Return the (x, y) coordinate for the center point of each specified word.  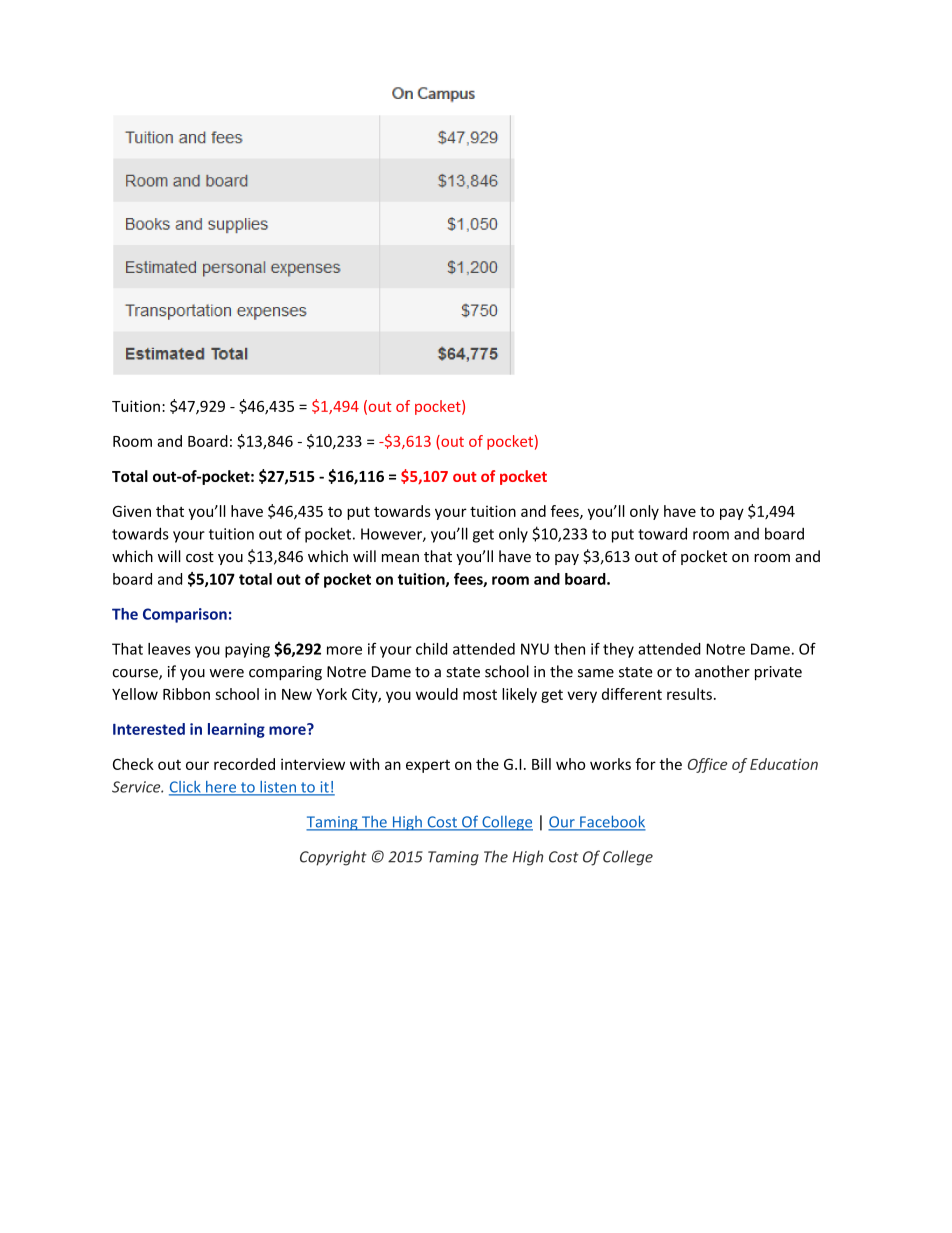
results (689, 694)
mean (400, 558)
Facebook (612, 822)
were (227, 673)
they (618, 650)
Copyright (333, 858)
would (437, 694)
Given (131, 511)
